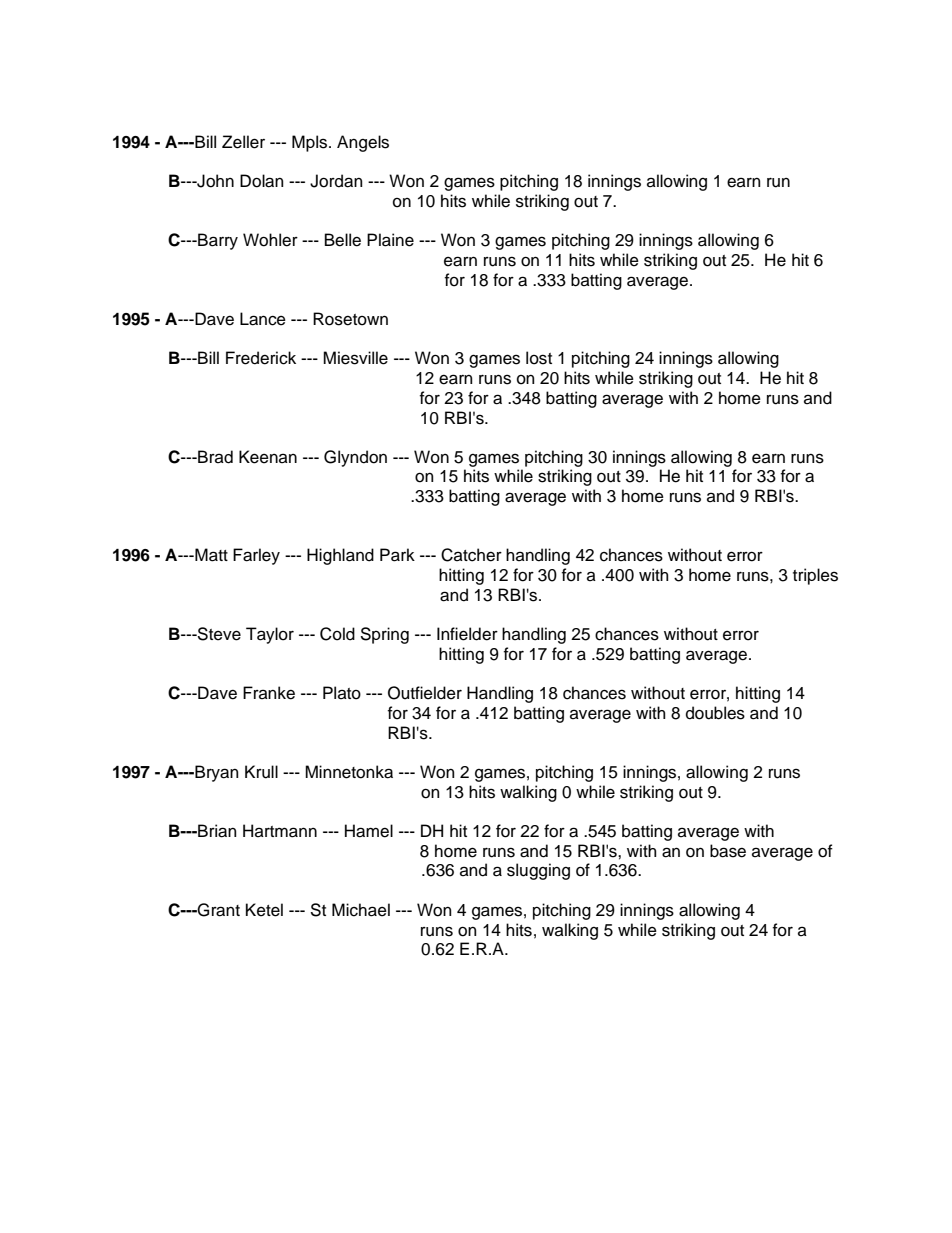 Image resolution: width=952 pixels, height=1233 pixels. Describe the element at coordinates (715, 713) in the screenshot. I see `doubles` at that location.
